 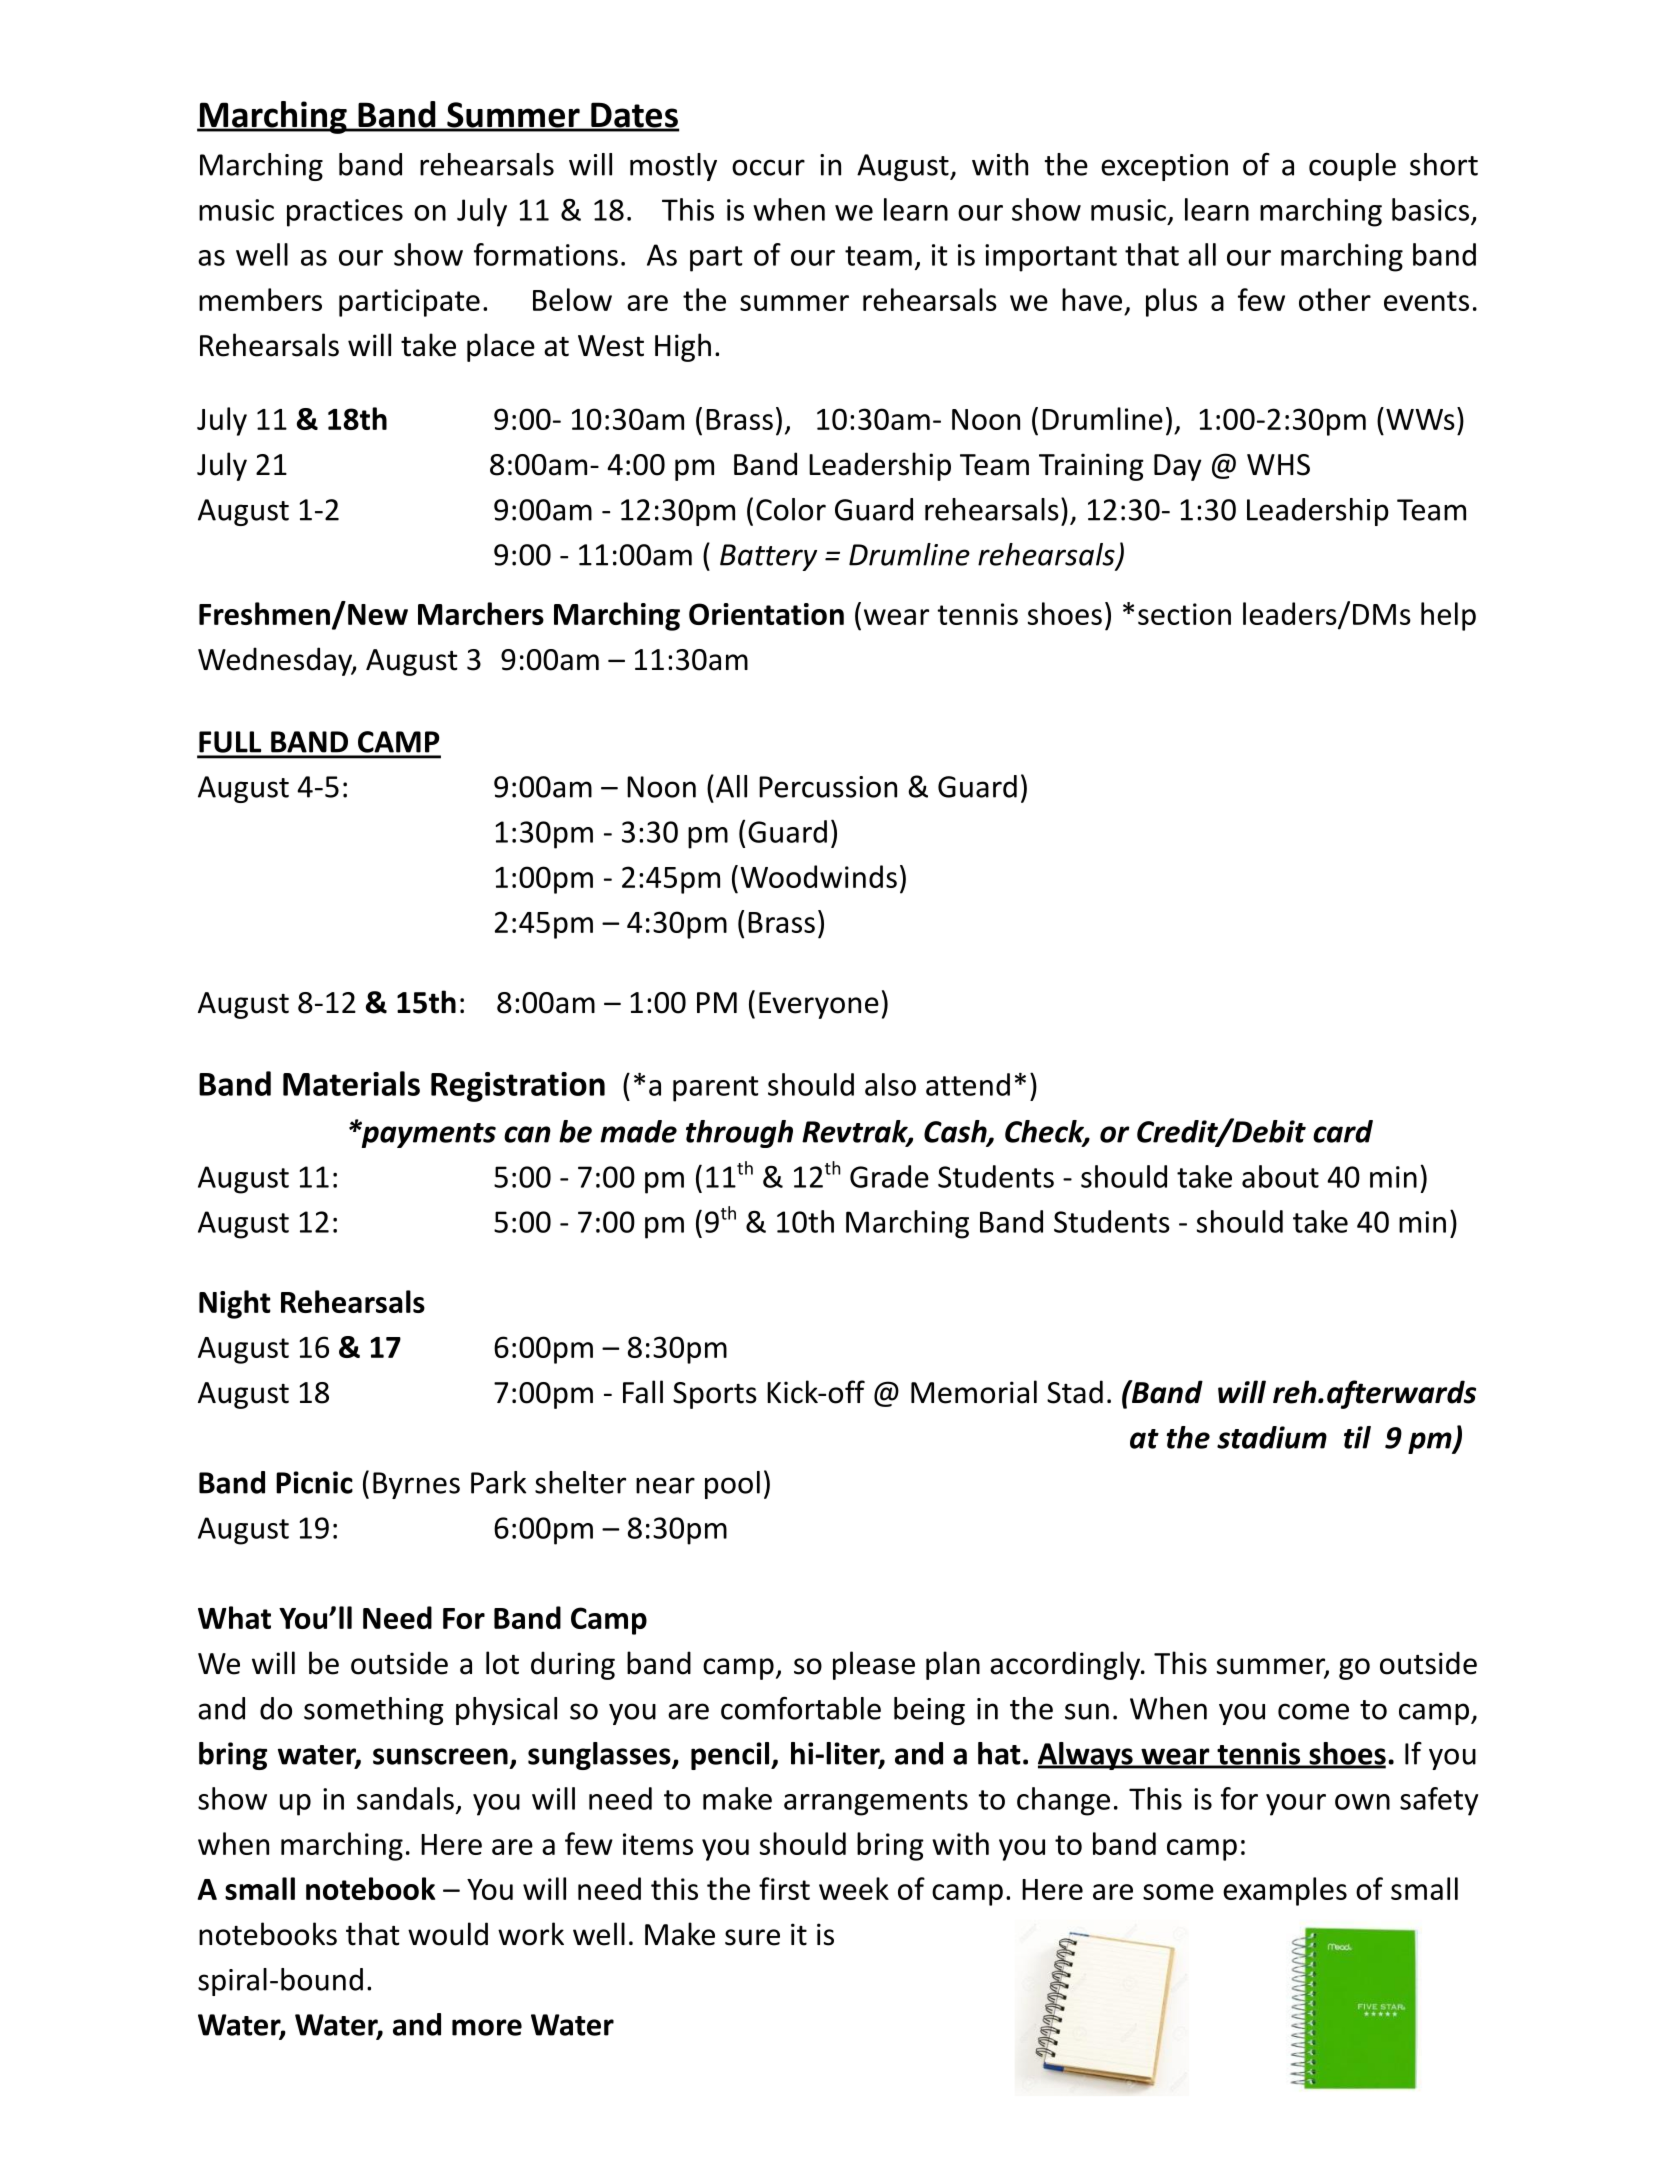 I want to click on card, so click(x=1343, y=1131).
